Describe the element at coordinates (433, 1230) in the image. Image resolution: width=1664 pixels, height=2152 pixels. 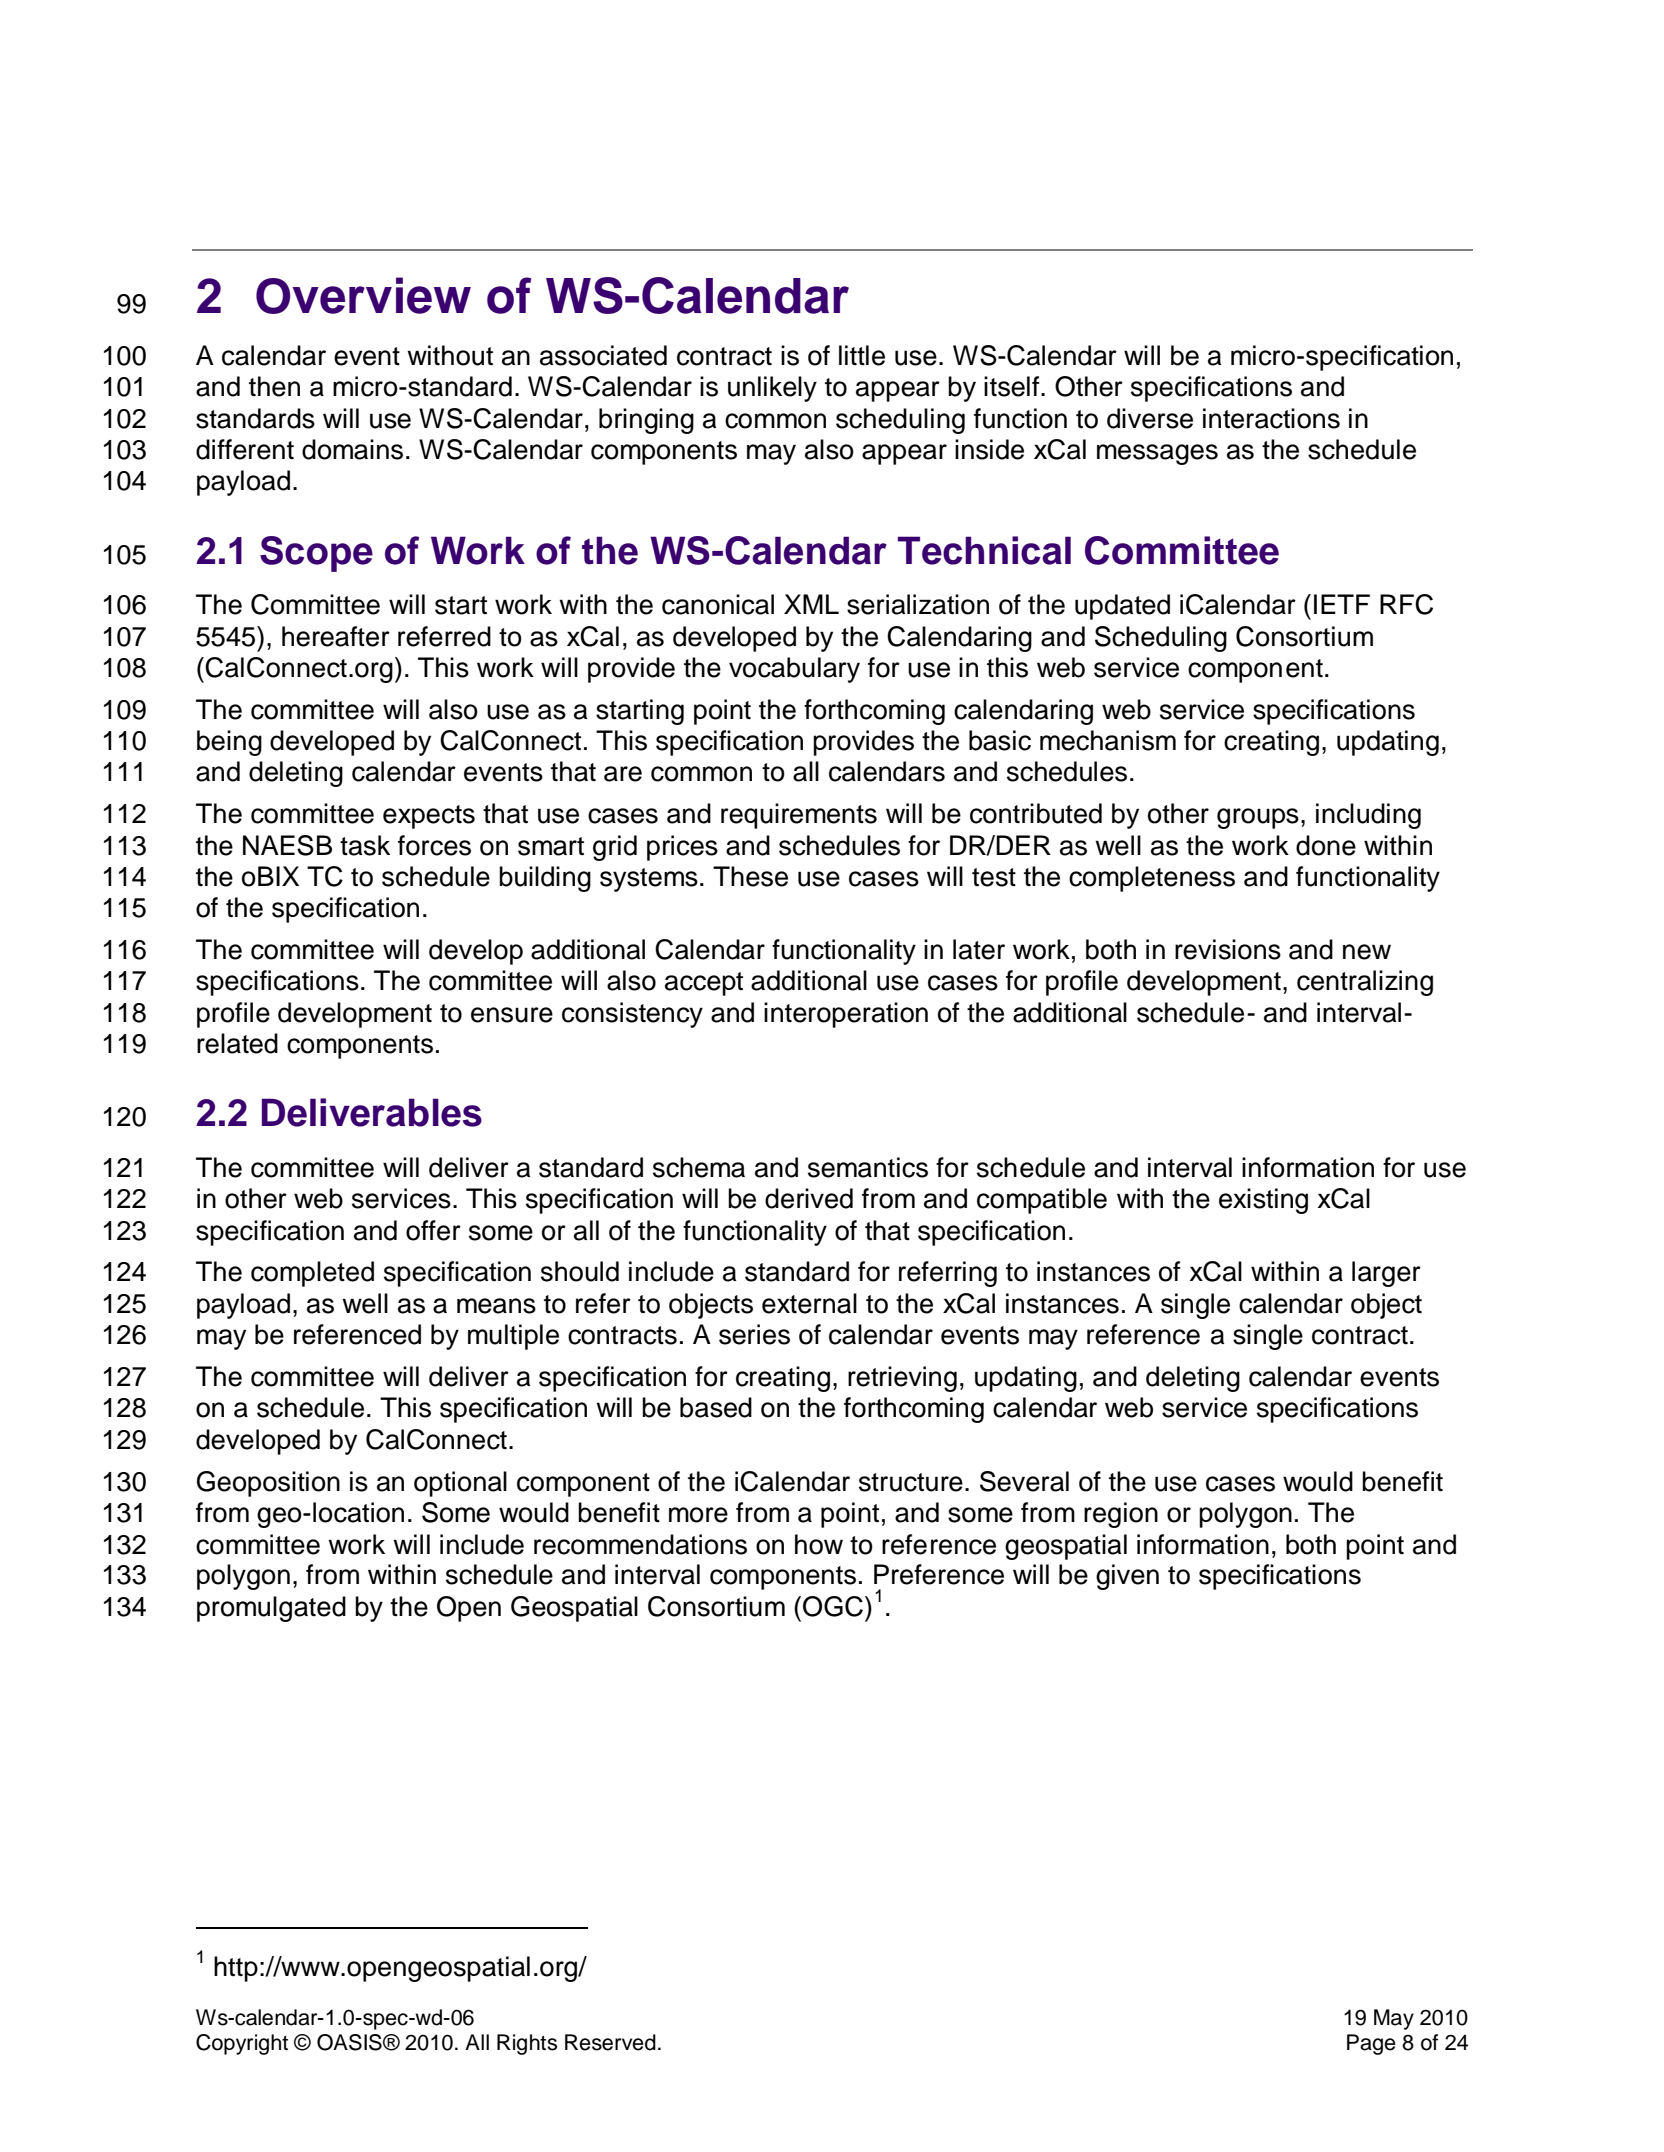
I see `offer` at that location.
